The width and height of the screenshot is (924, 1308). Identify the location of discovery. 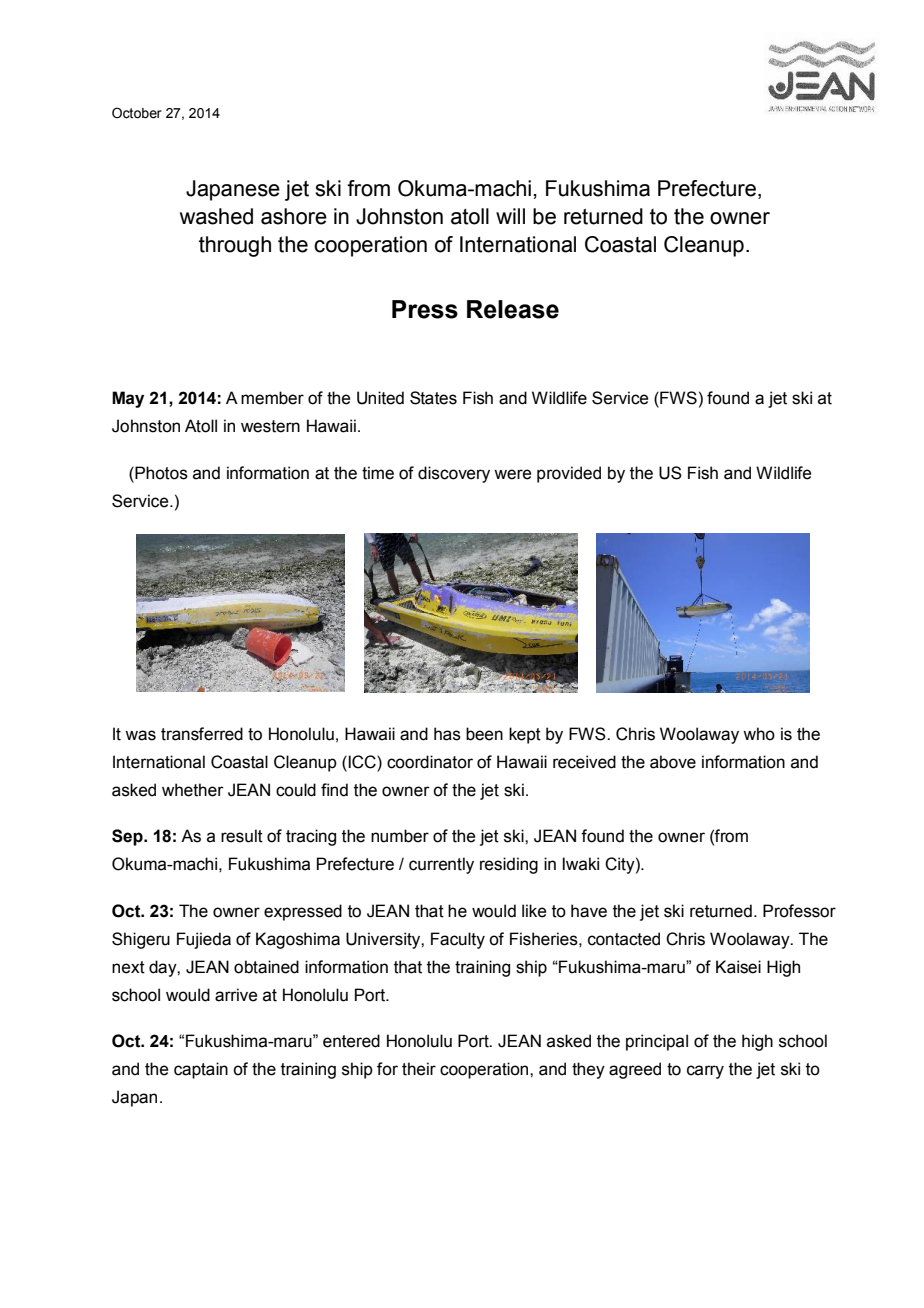
(454, 474).
